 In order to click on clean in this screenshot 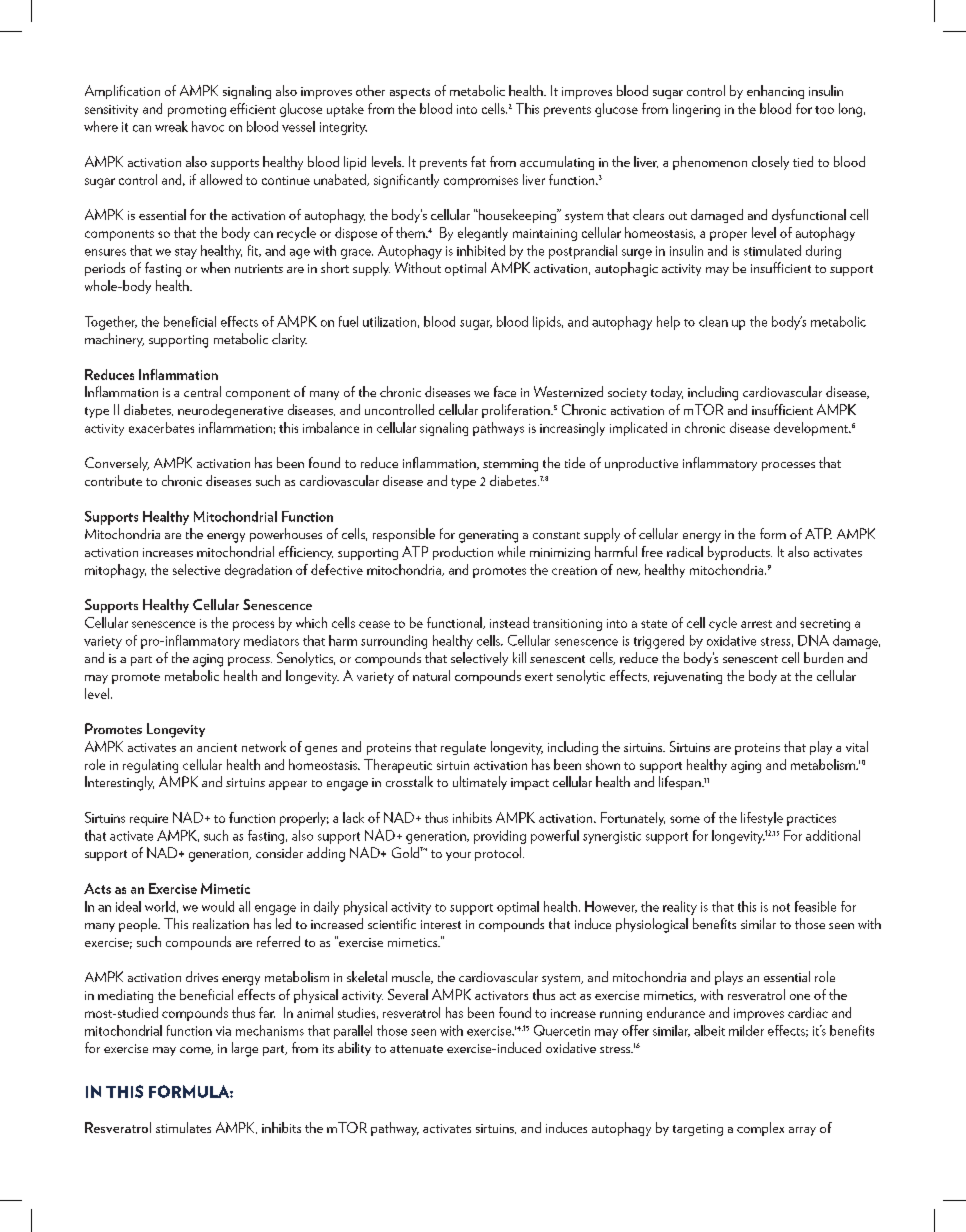, I will do `click(713, 321)`.
